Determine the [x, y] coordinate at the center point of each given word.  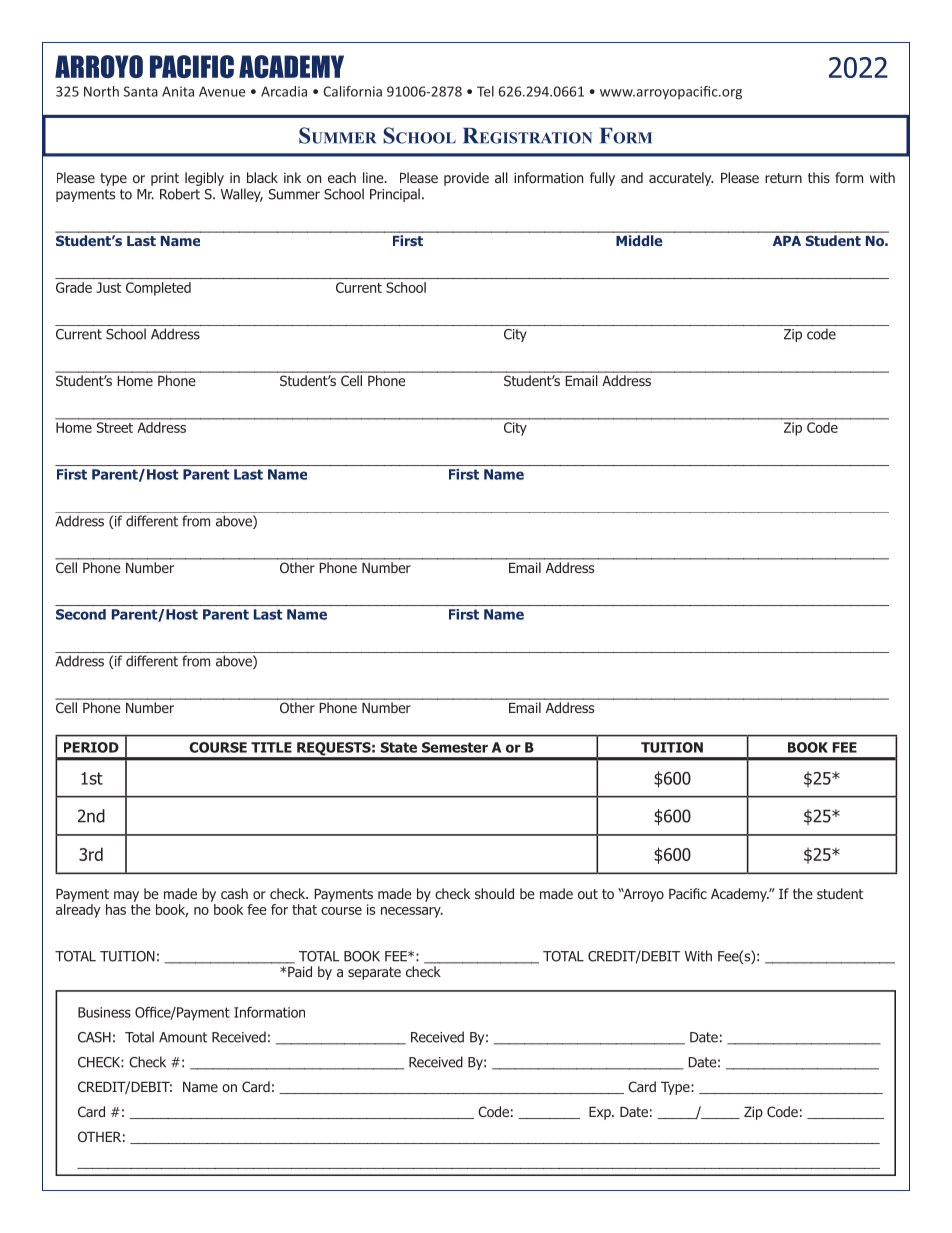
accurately [681, 179]
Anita [178, 91]
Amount [183, 1037]
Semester [455, 747]
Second [81, 614]
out [588, 894]
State [398, 747]
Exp [601, 1113]
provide [466, 179]
